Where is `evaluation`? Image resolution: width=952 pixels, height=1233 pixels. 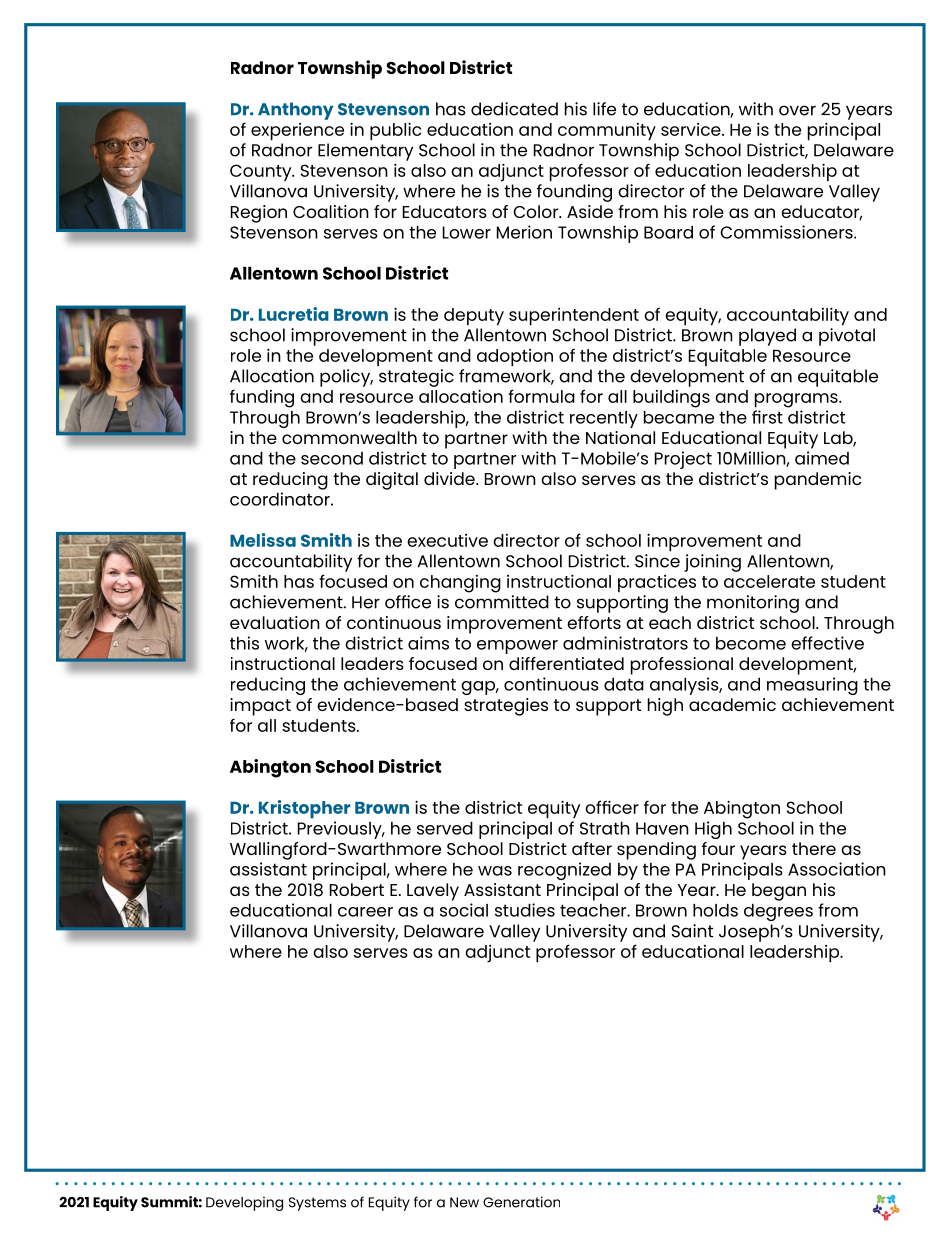
evaluation is located at coordinates (275, 622).
